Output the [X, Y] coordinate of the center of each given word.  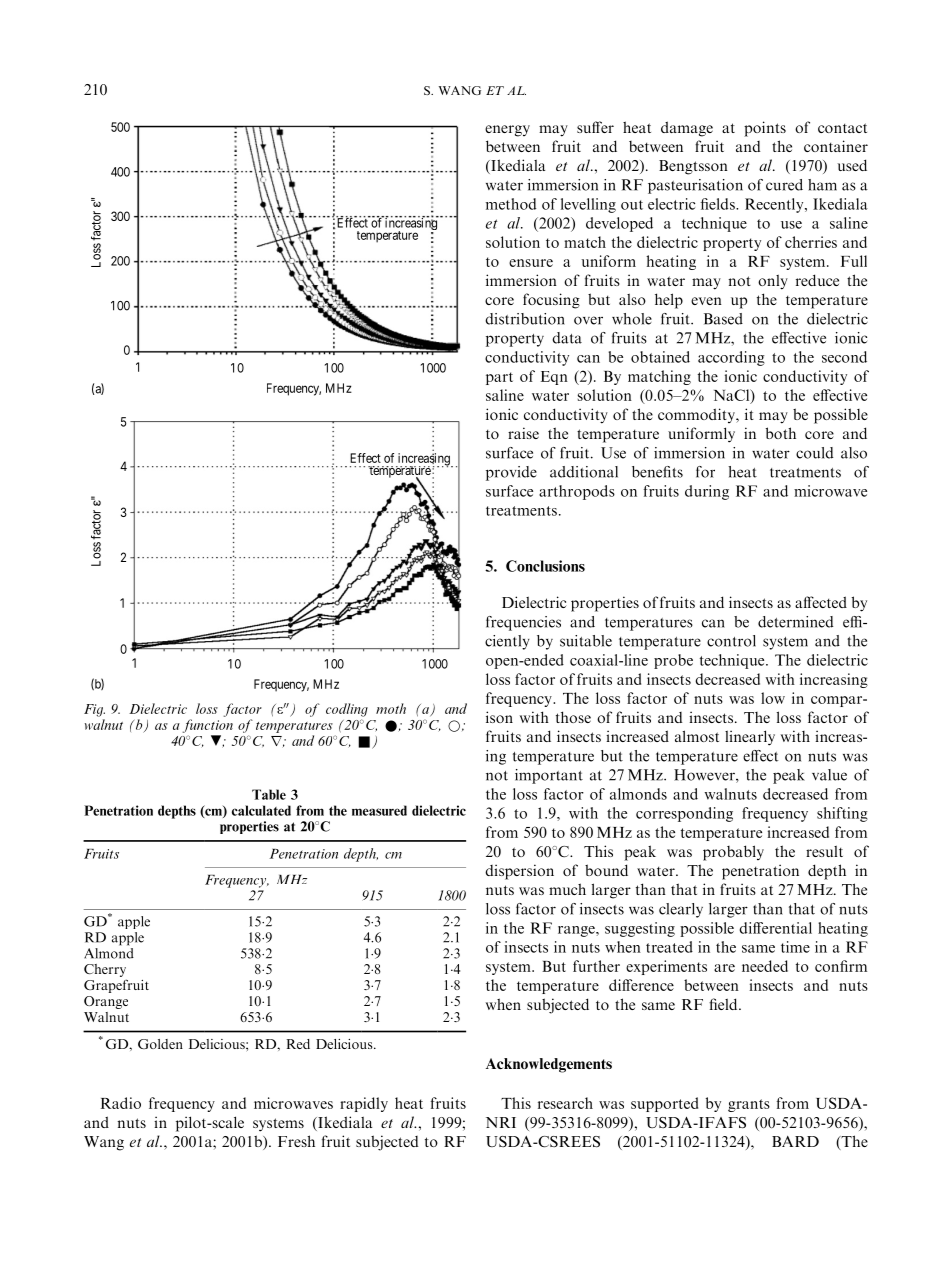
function [207, 726]
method [511, 204]
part [499, 378]
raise [523, 433]
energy [507, 131]
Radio [121, 1103]
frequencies [523, 623]
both [781, 433]
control [731, 641]
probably [733, 853]
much [567, 889]
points [765, 129]
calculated [261, 810]
